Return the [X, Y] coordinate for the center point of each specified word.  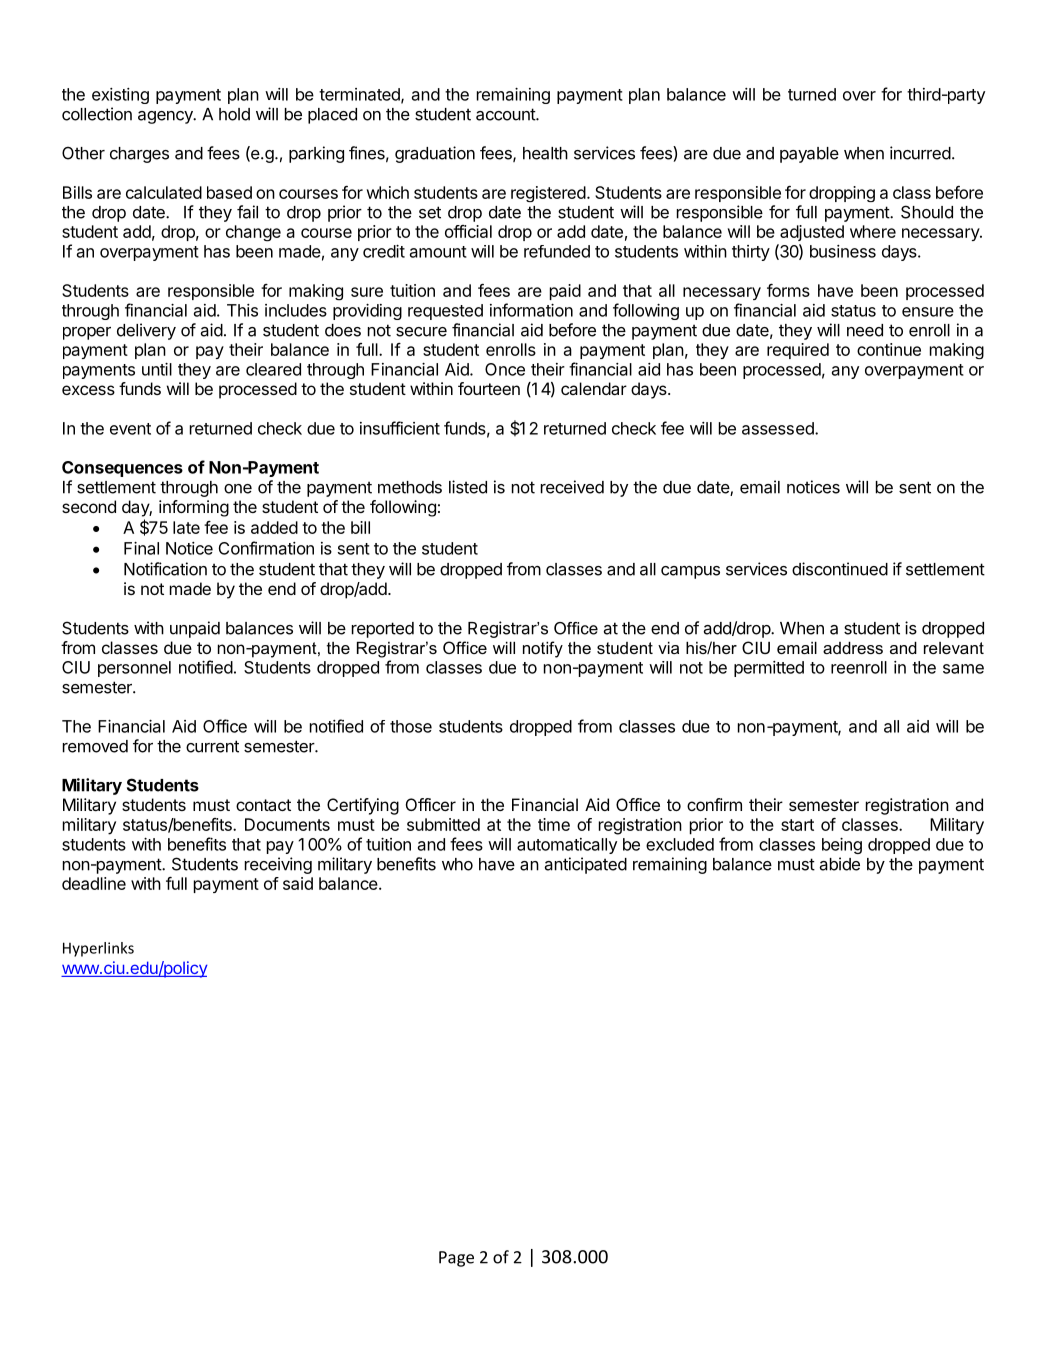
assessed [779, 428]
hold [234, 114]
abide [840, 864]
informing [194, 508]
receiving [278, 865]
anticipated [586, 865]
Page [456, 1259]
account [506, 114]
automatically [567, 846]
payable [809, 155]
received [572, 487]
